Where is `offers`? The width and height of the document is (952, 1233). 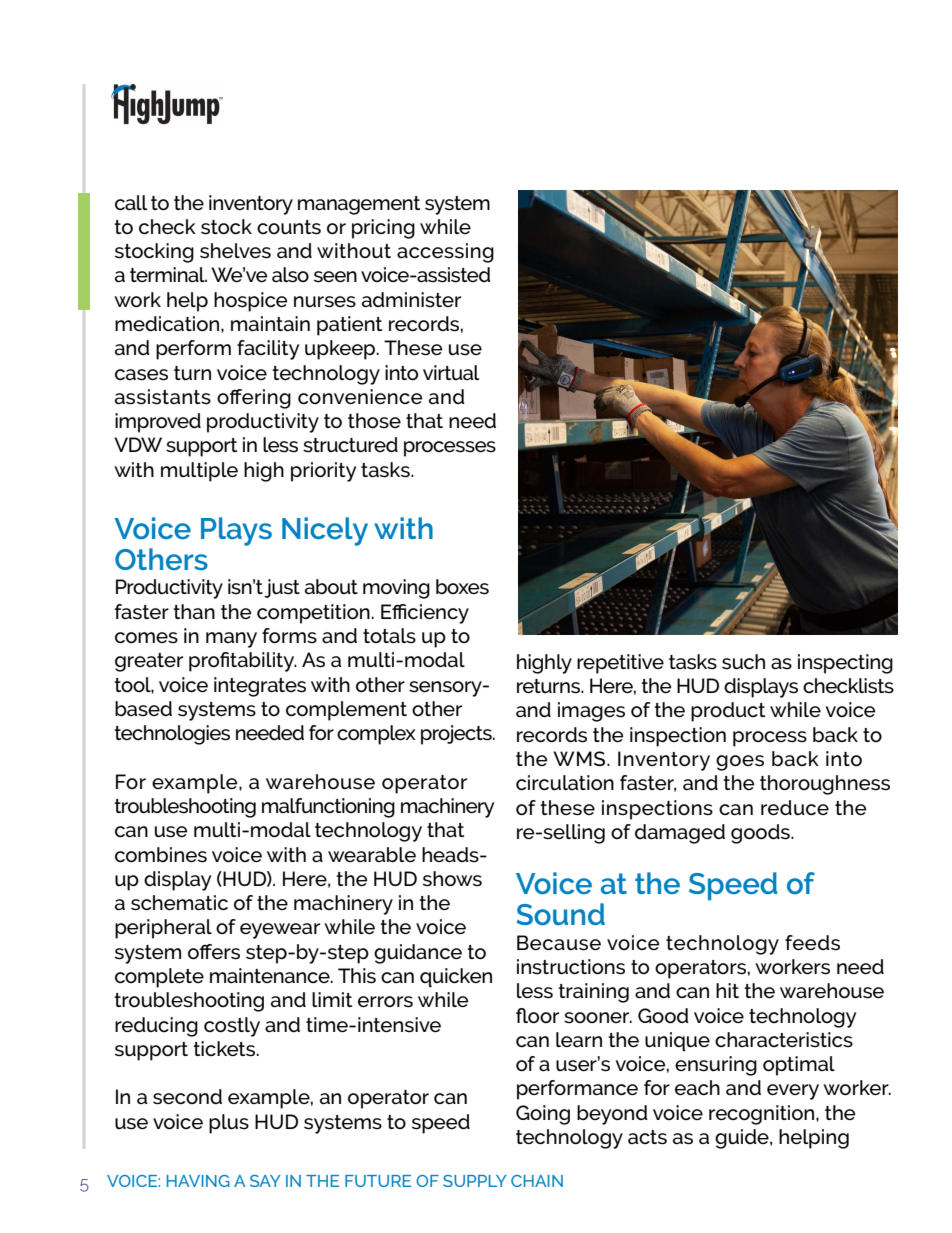 offers is located at coordinates (214, 952).
